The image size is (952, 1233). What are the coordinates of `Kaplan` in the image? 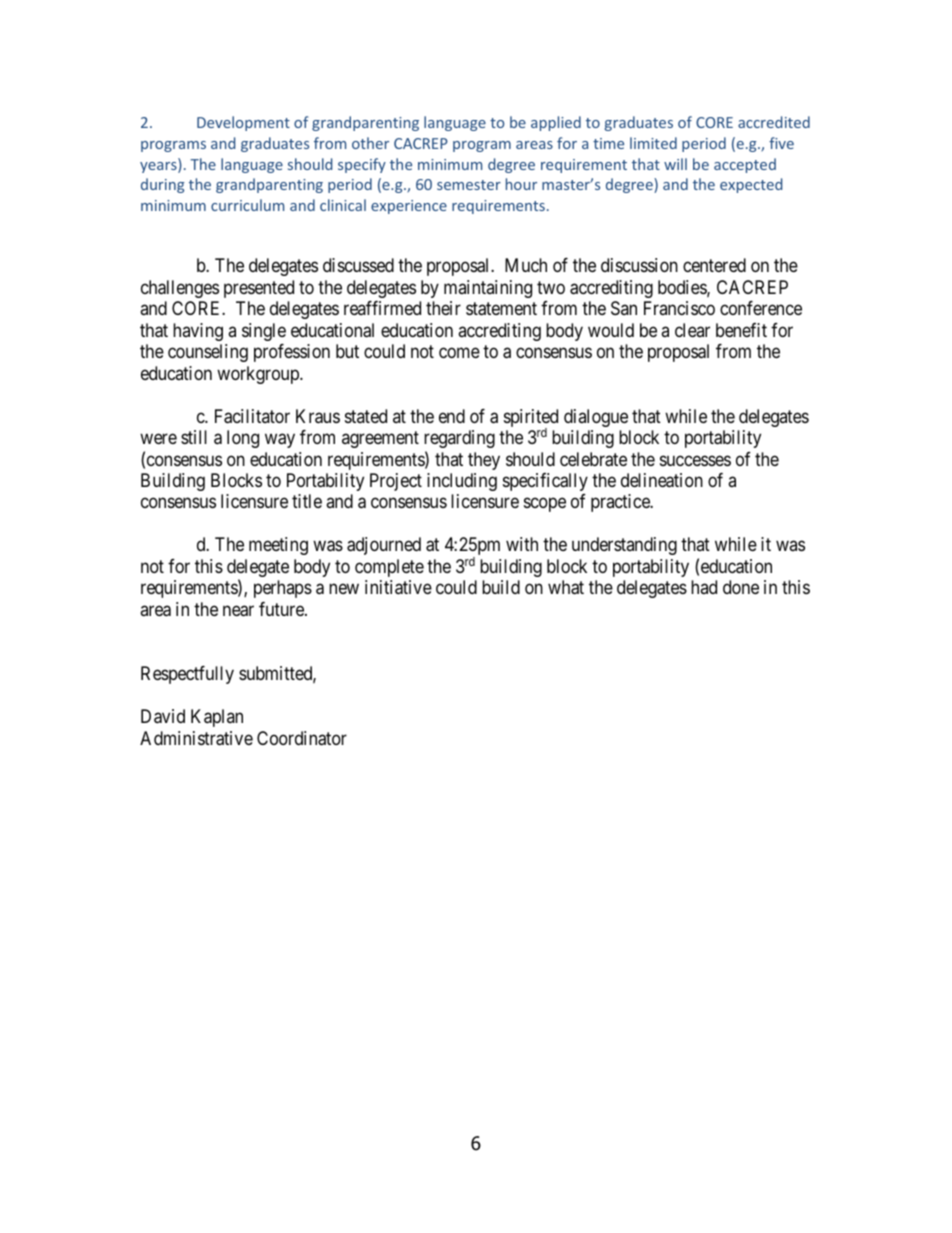 It's located at (217, 718).
